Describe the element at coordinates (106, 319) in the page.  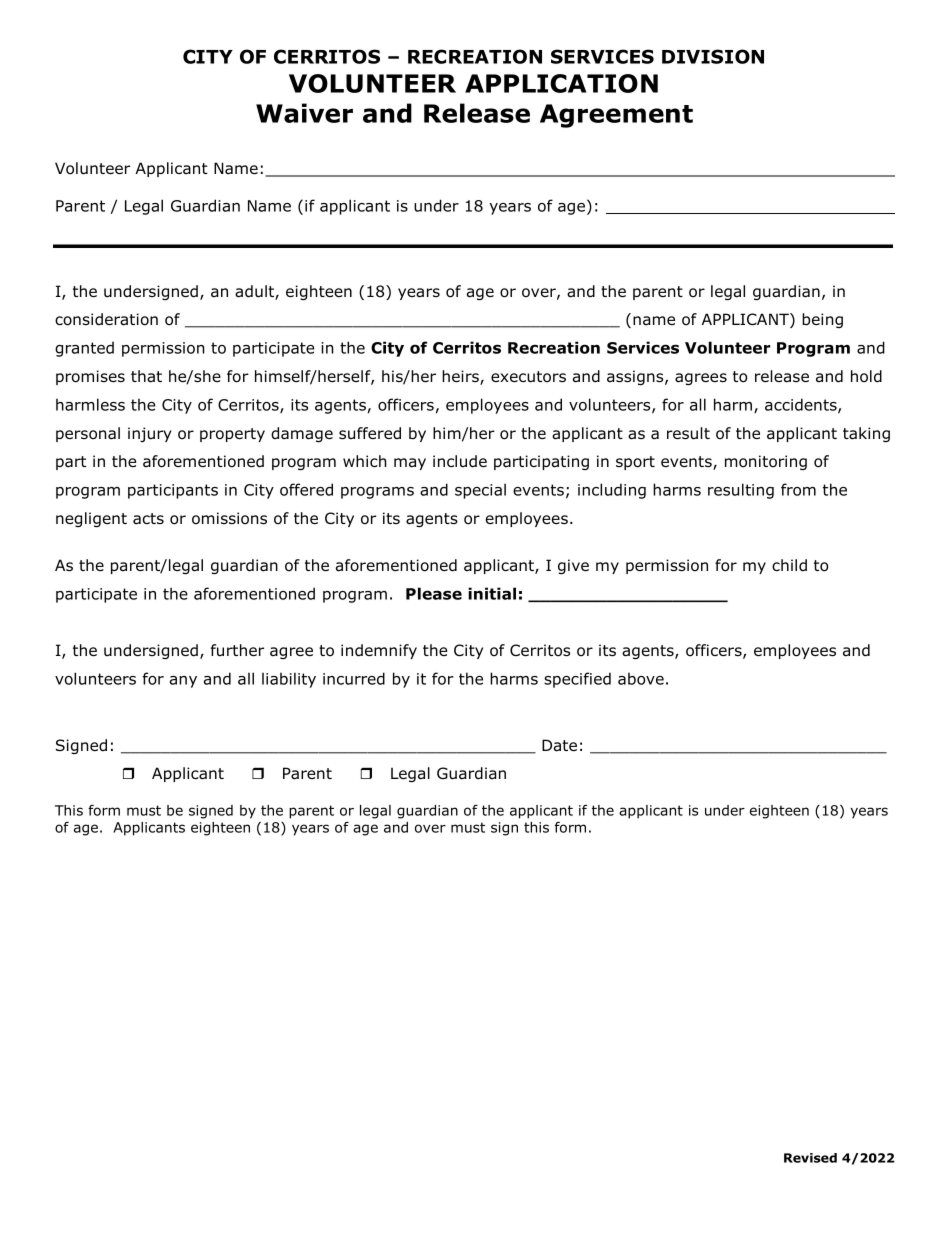
I see `consideration` at that location.
